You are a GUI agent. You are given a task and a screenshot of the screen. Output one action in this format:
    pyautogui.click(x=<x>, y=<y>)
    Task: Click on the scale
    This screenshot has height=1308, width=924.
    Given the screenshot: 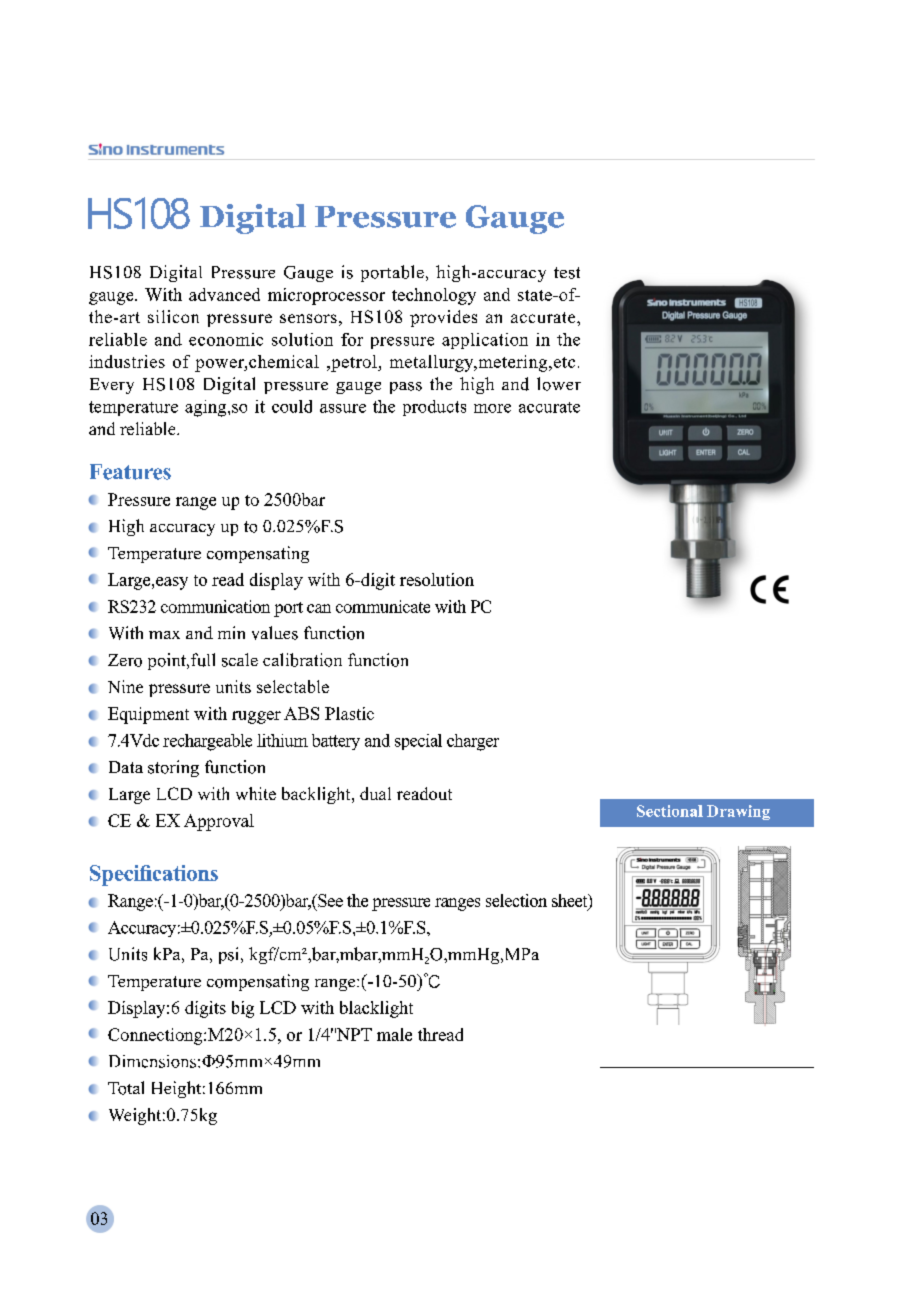 What is the action you would take?
    pyautogui.click(x=240, y=660)
